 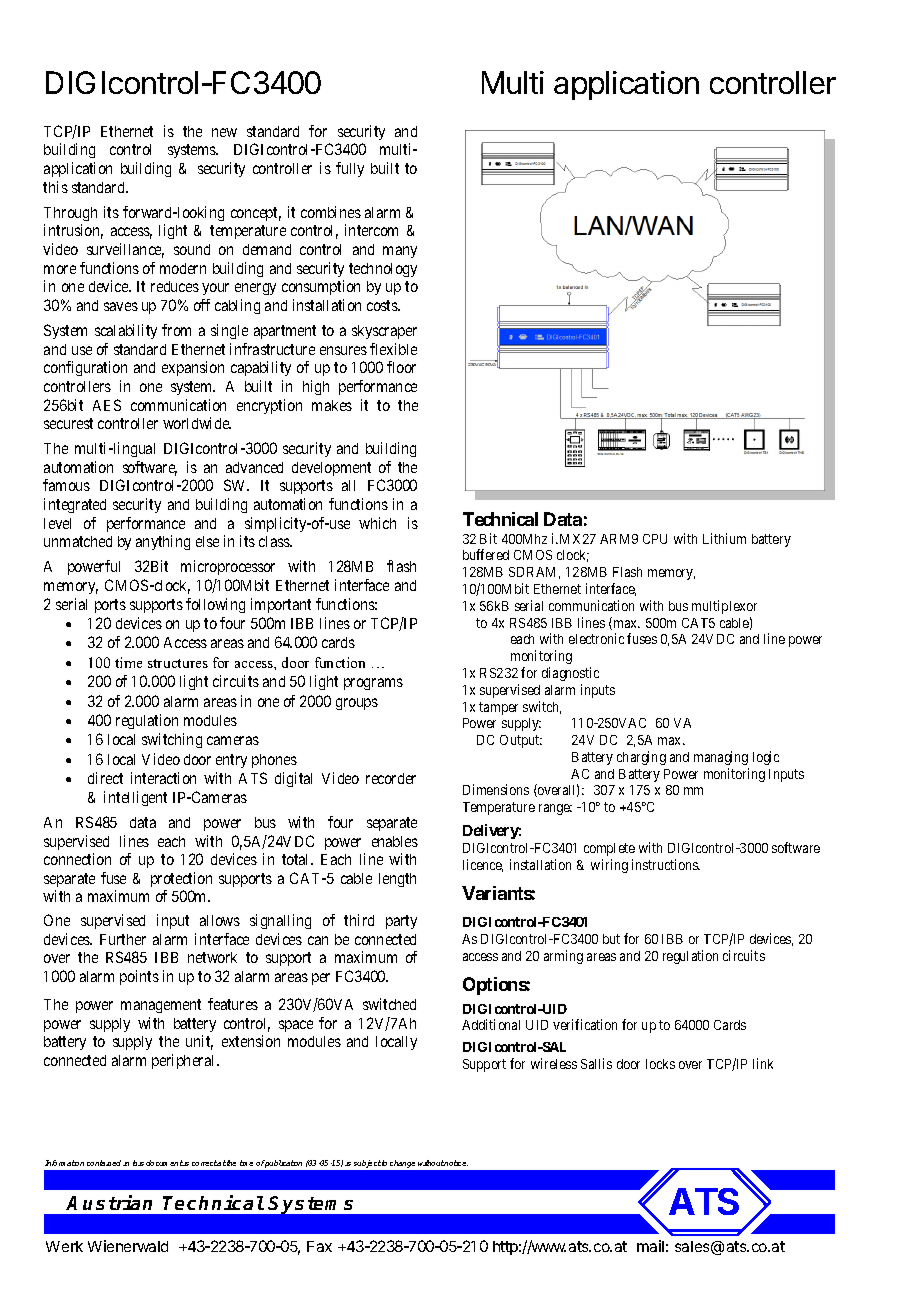 I want to click on new, so click(x=224, y=132).
